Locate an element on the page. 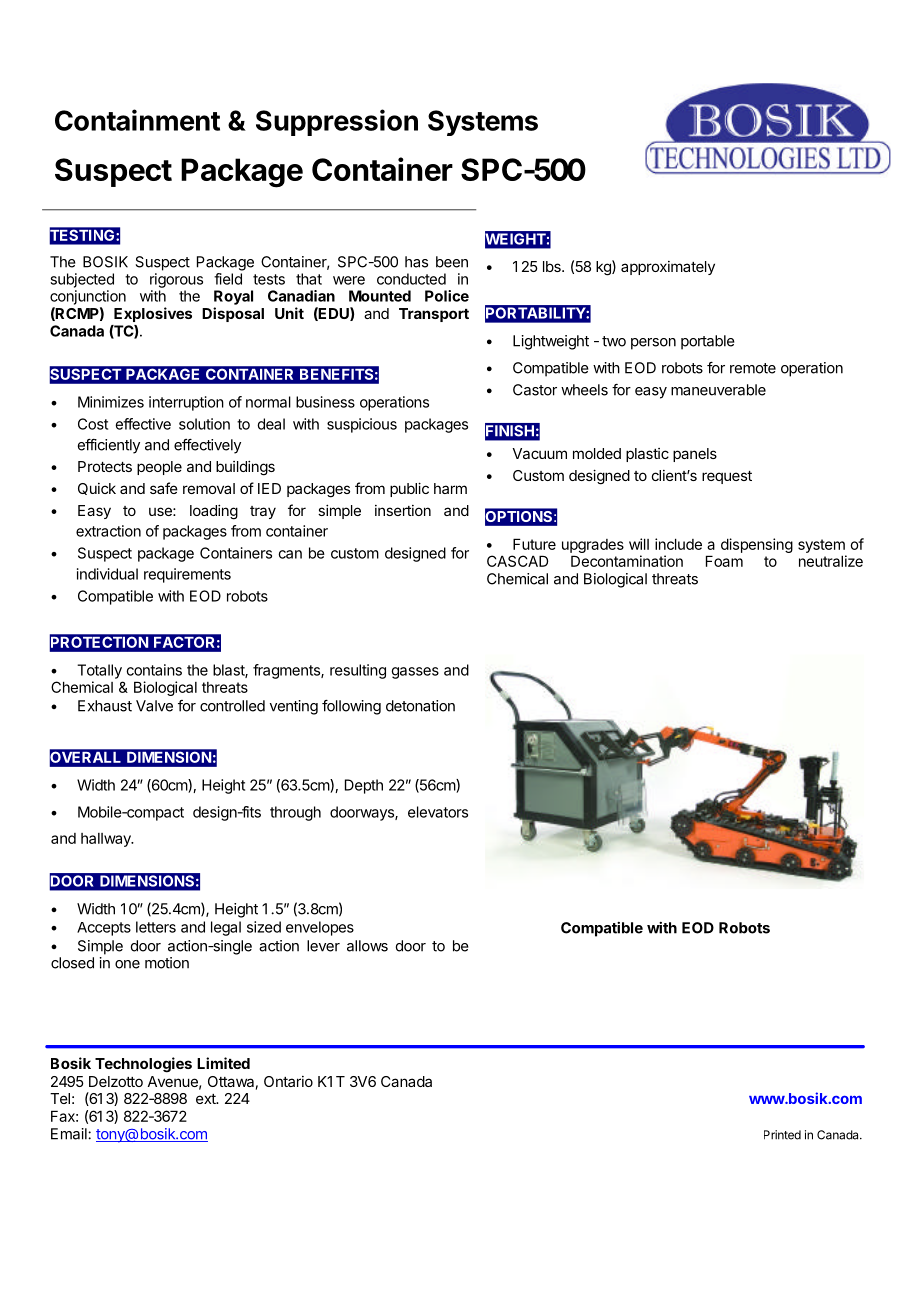 The image size is (924, 1308). Foam is located at coordinates (724, 561).
